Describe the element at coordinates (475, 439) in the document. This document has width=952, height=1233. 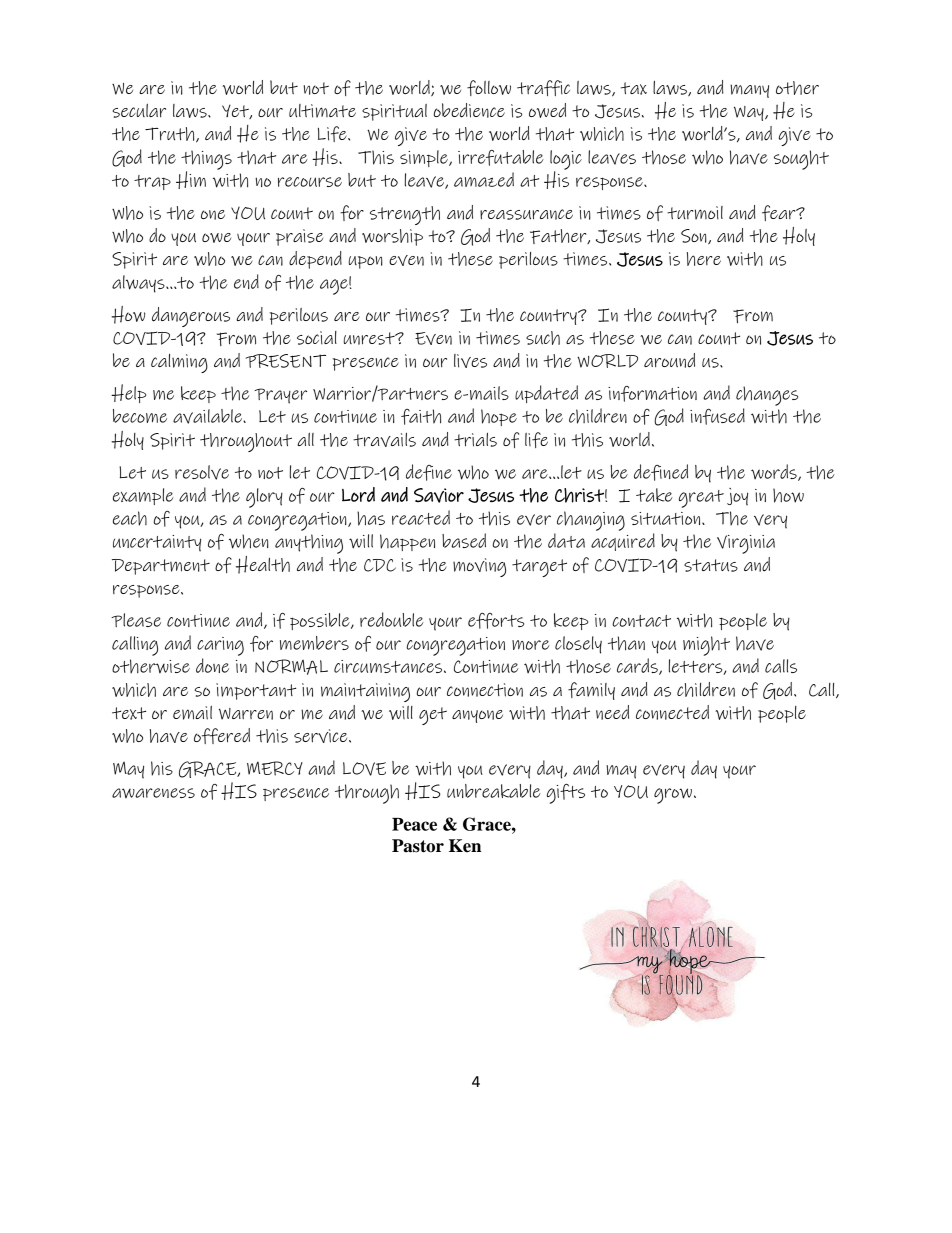
I see `trials` at that location.
